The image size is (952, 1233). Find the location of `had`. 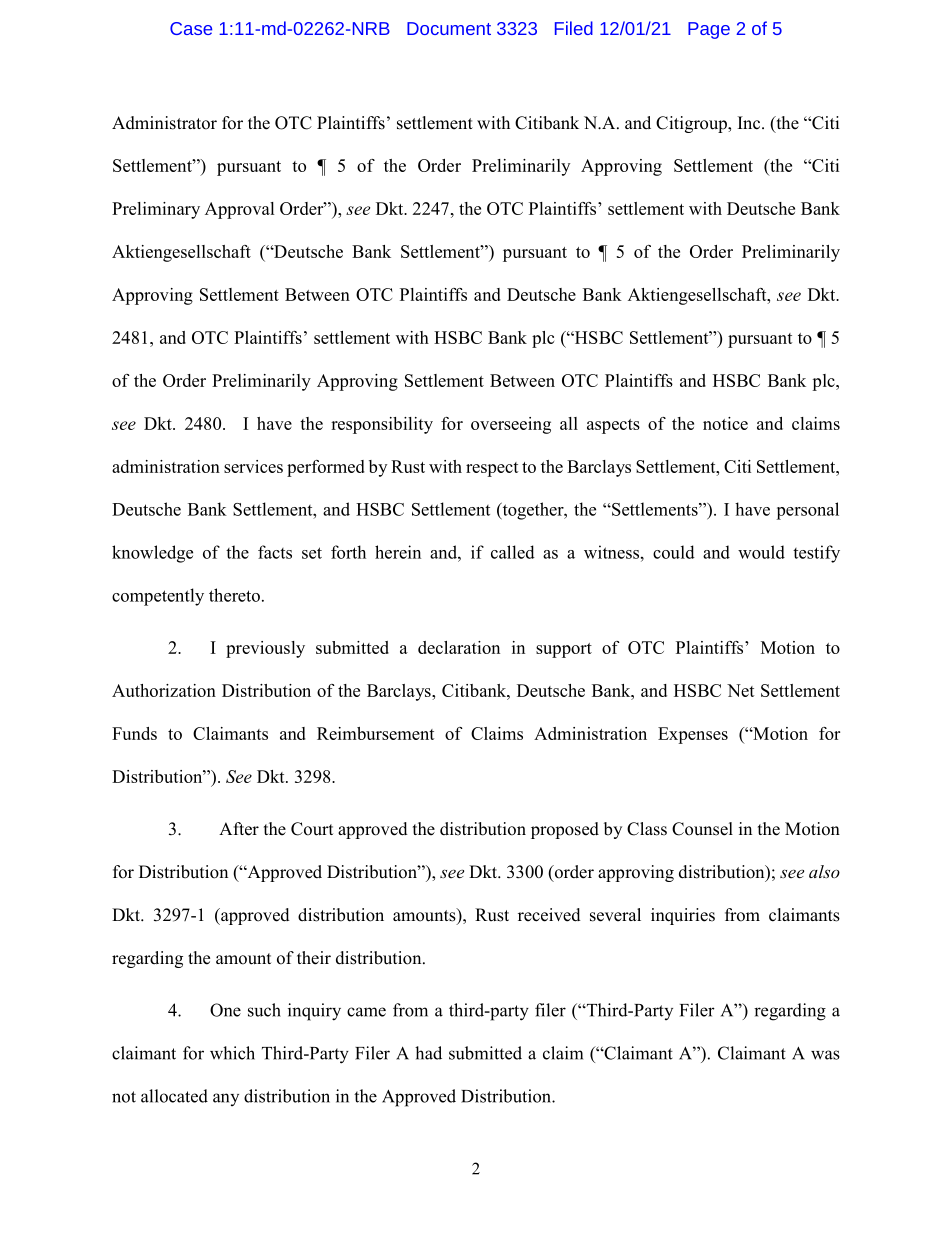

had is located at coordinates (428, 1053).
